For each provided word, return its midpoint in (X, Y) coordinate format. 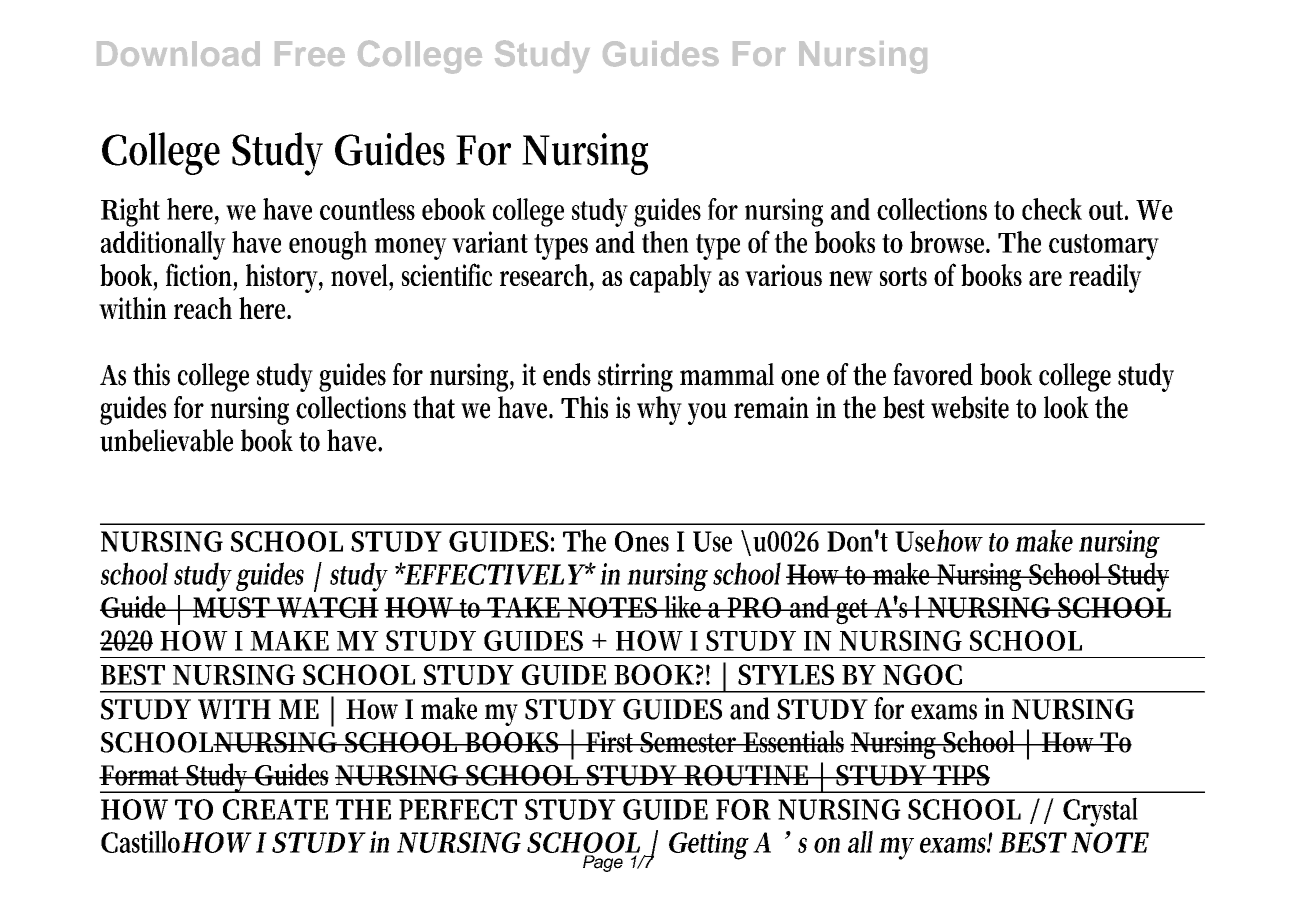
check (1052, 209)
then (665, 242)
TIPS (960, 775)
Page (603, 863)
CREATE (275, 809)
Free (310, 53)
